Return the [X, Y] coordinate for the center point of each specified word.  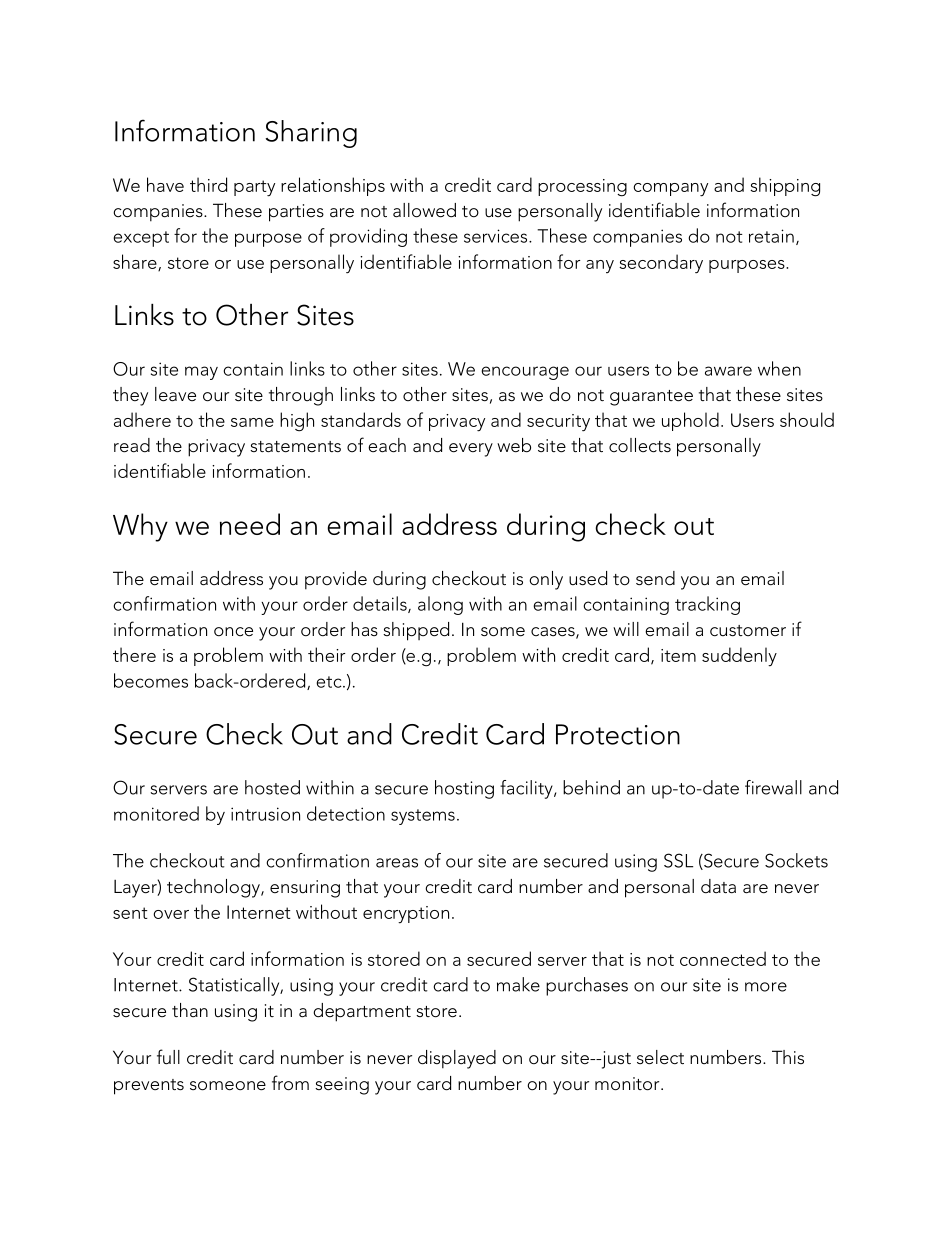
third [208, 184]
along [440, 605]
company [670, 190]
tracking [707, 605]
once [233, 632]
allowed [424, 210]
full [168, 1056]
